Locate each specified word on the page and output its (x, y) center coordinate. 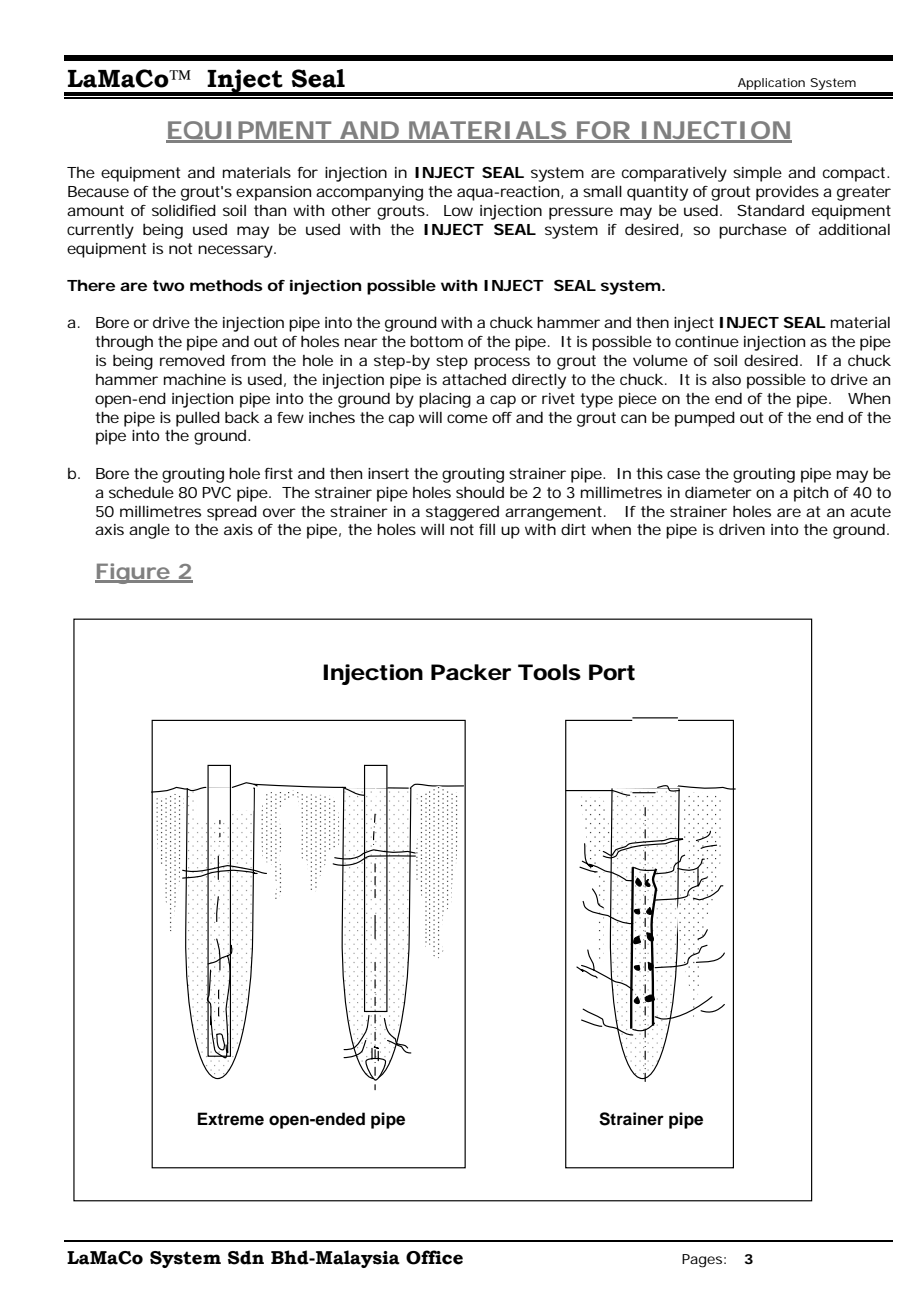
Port (612, 672)
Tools (549, 672)
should (480, 492)
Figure (133, 573)
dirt (573, 529)
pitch (811, 494)
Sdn (246, 1257)
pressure (581, 213)
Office (434, 1257)
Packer (471, 672)
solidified (184, 210)
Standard (770, 210)
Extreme (231, 1119)
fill (487, 529)
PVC (216, 492)
